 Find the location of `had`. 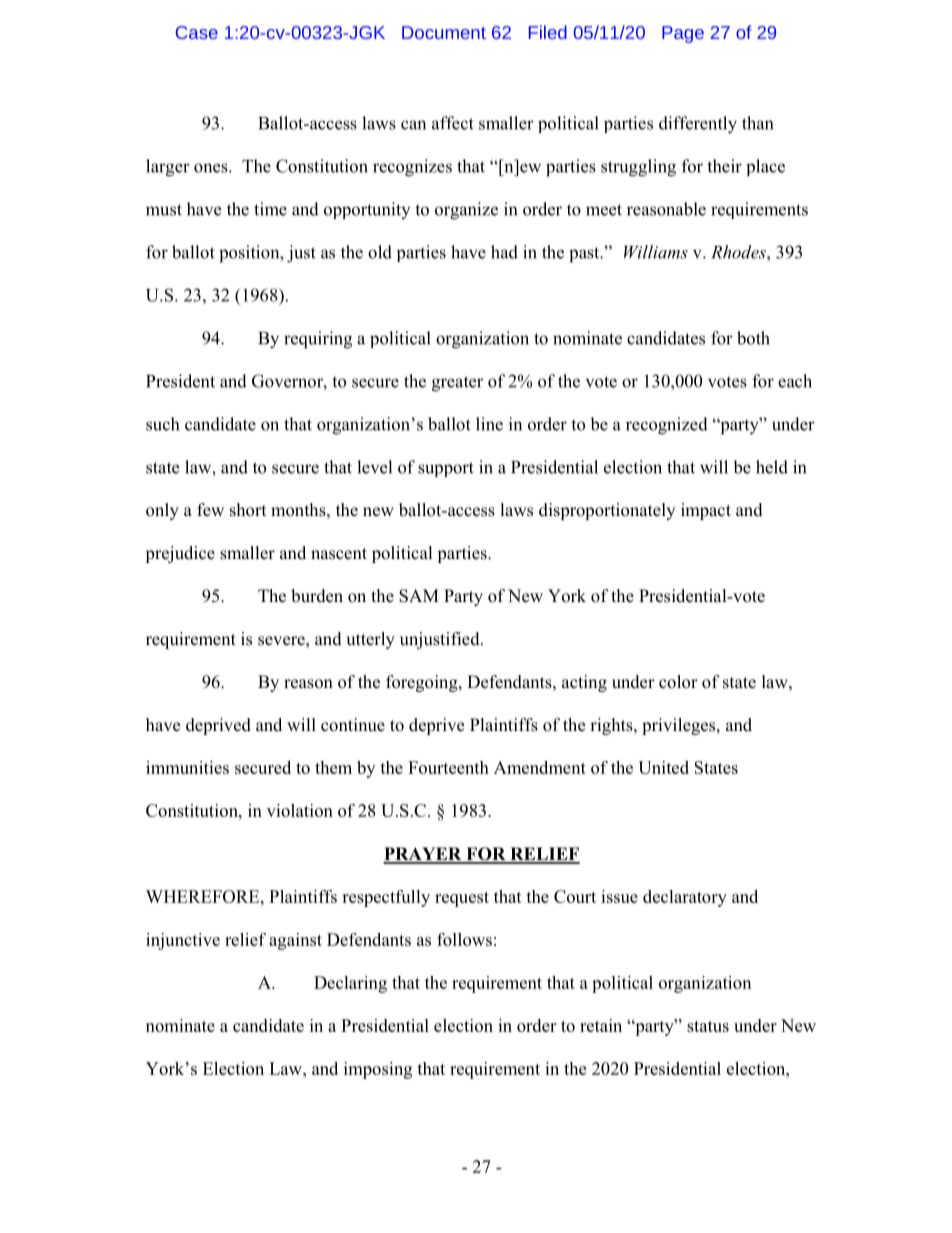

had is located at coordinates (504, 252).
